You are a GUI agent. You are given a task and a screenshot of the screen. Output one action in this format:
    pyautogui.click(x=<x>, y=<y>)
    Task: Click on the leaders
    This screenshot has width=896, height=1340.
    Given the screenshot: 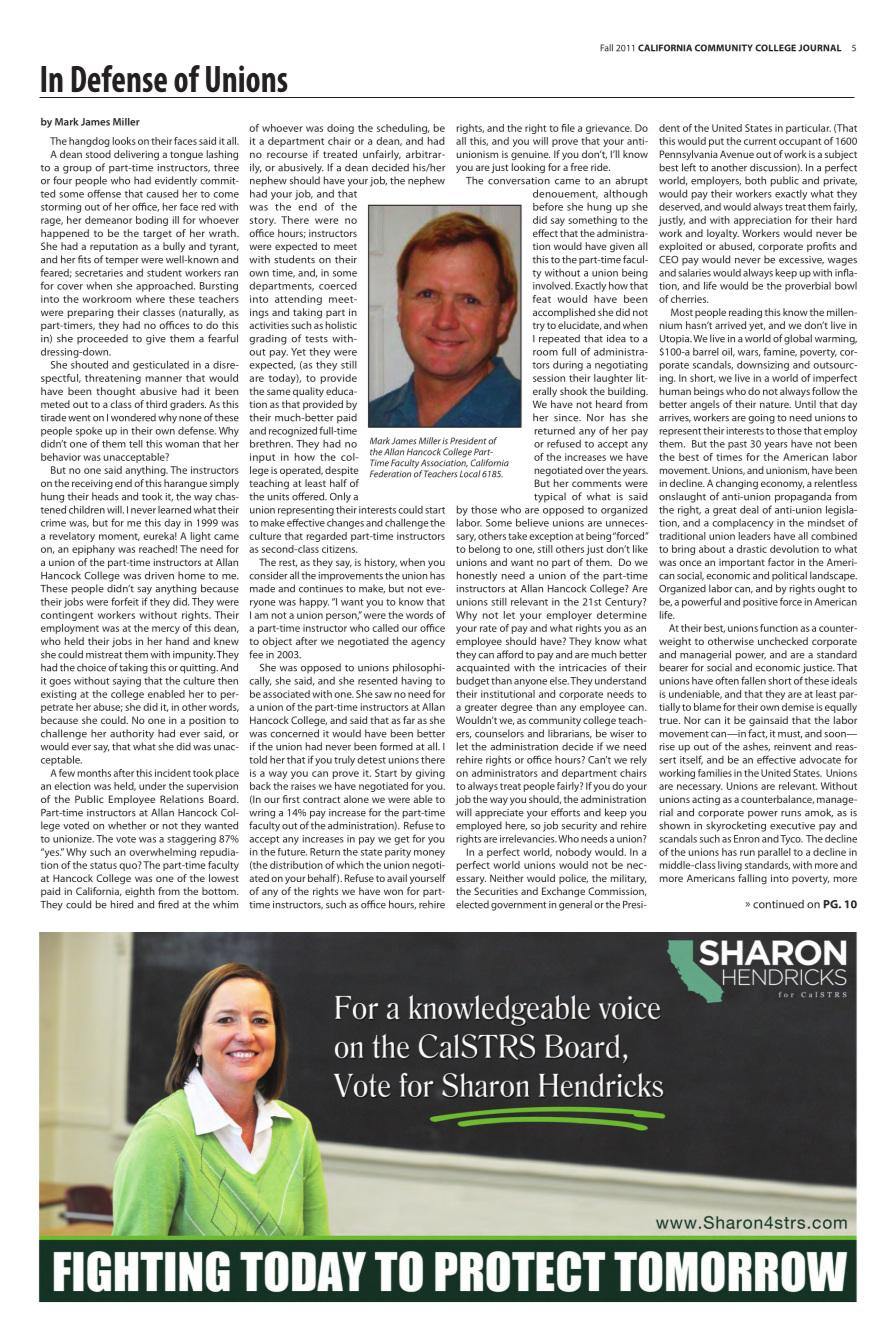 What is the action you would take?
    pyautogui.click(x=755, y=536)
